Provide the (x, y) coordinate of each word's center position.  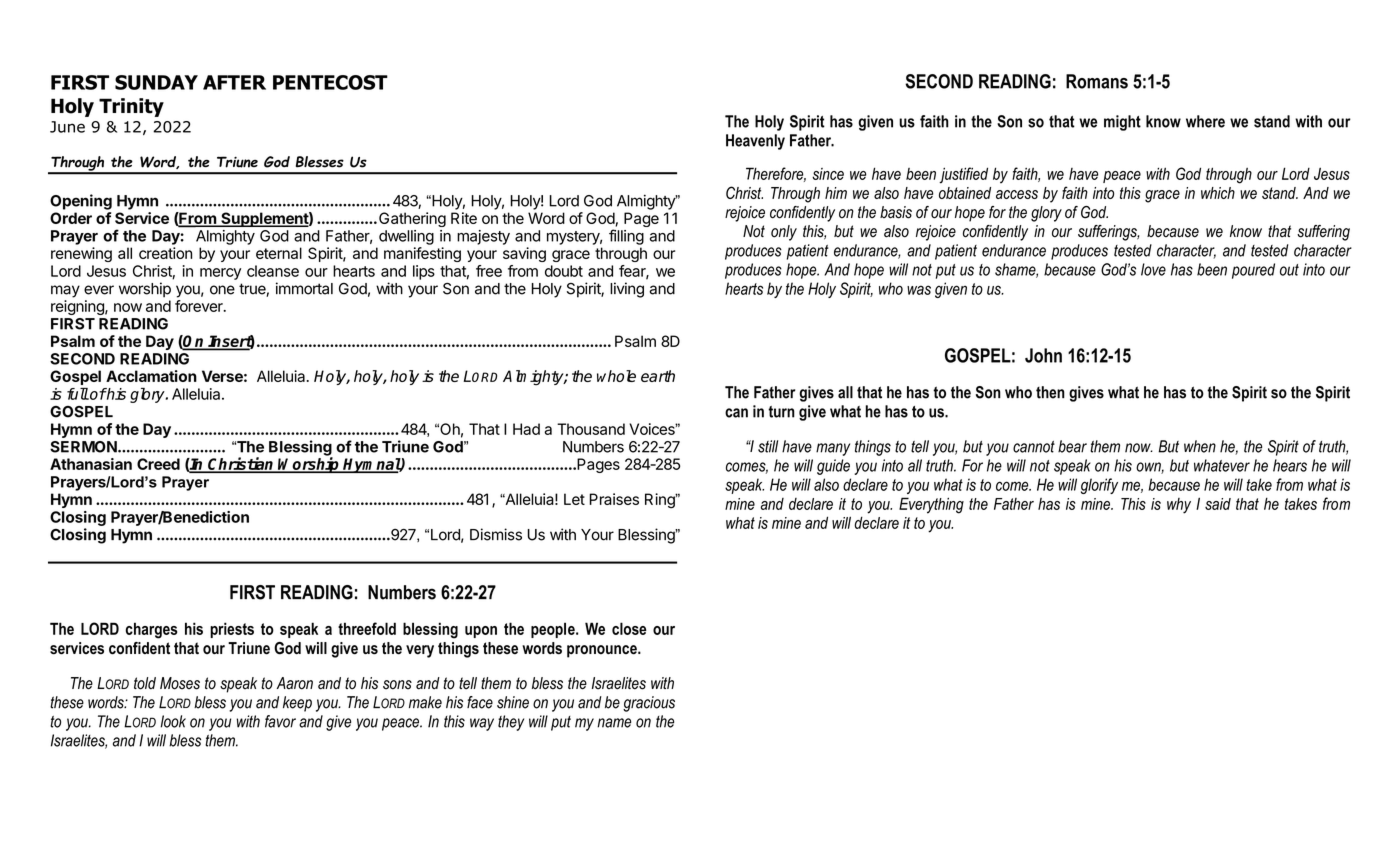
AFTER (234, 82)
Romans (1097, 81)
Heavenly (755, 142)
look (173, 721)
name (614, 723)
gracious (649, 704)
